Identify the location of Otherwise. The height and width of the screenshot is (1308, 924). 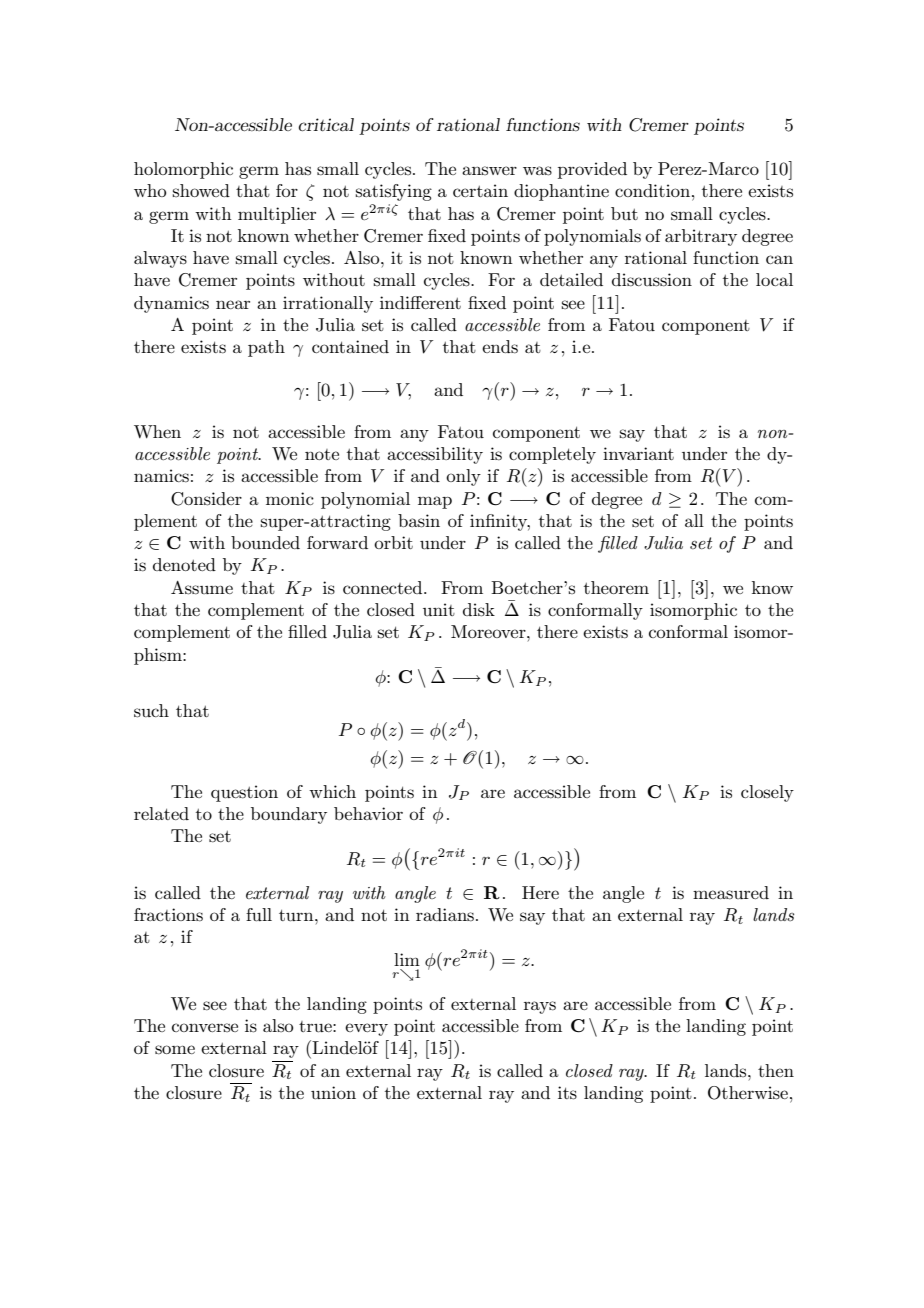
(748, 1093).
